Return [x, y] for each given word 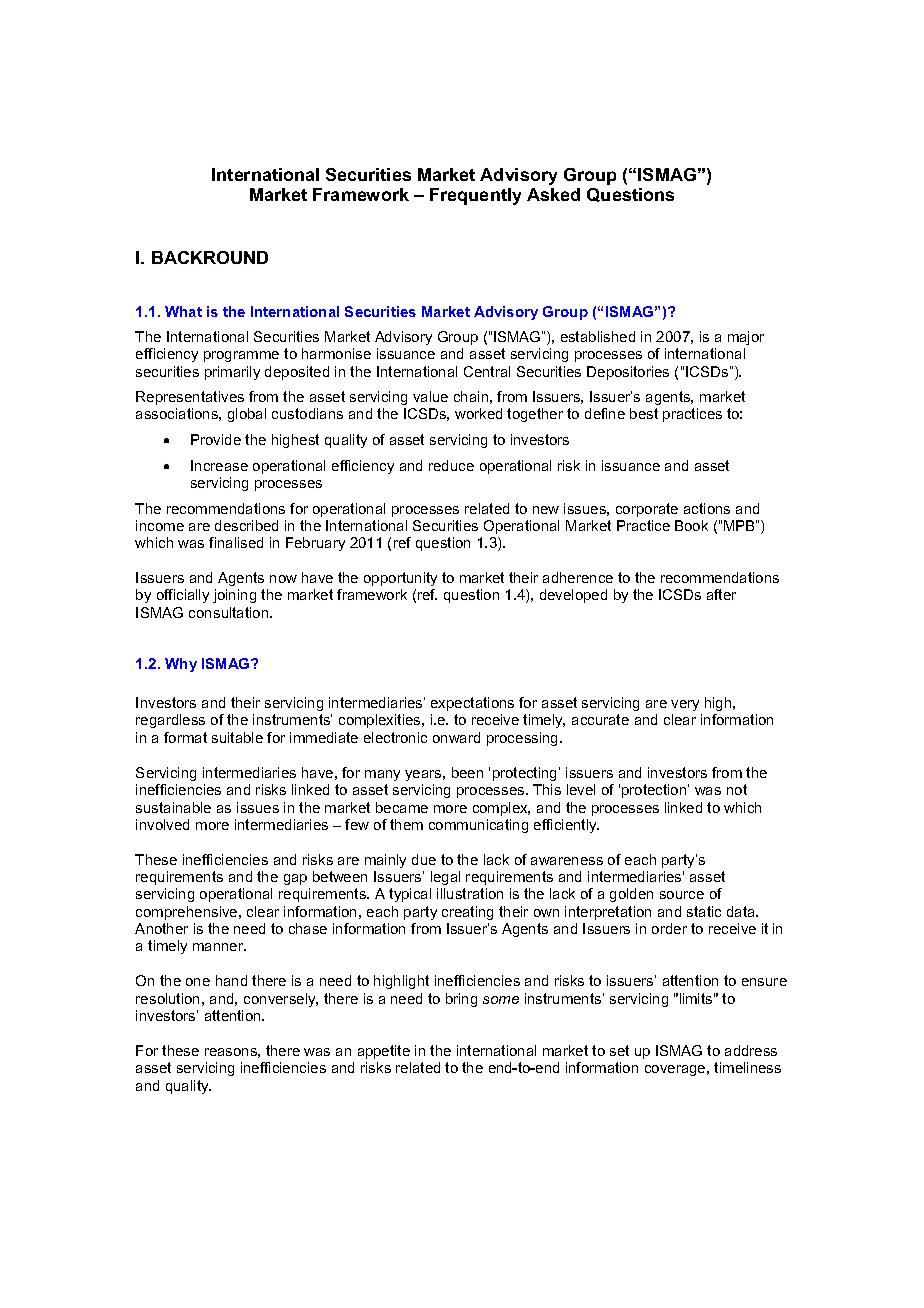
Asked [553, 194]
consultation [230, 612]
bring [461, 1000]
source [682, 895]
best [644, 413]
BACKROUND [210, 257]
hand [231, 980]
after [721, 594]
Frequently [475, 196]
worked [478, 413]
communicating [478, 826]
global [247, 415]
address [751, 1050]
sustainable [173, 807]
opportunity [400, 579]
